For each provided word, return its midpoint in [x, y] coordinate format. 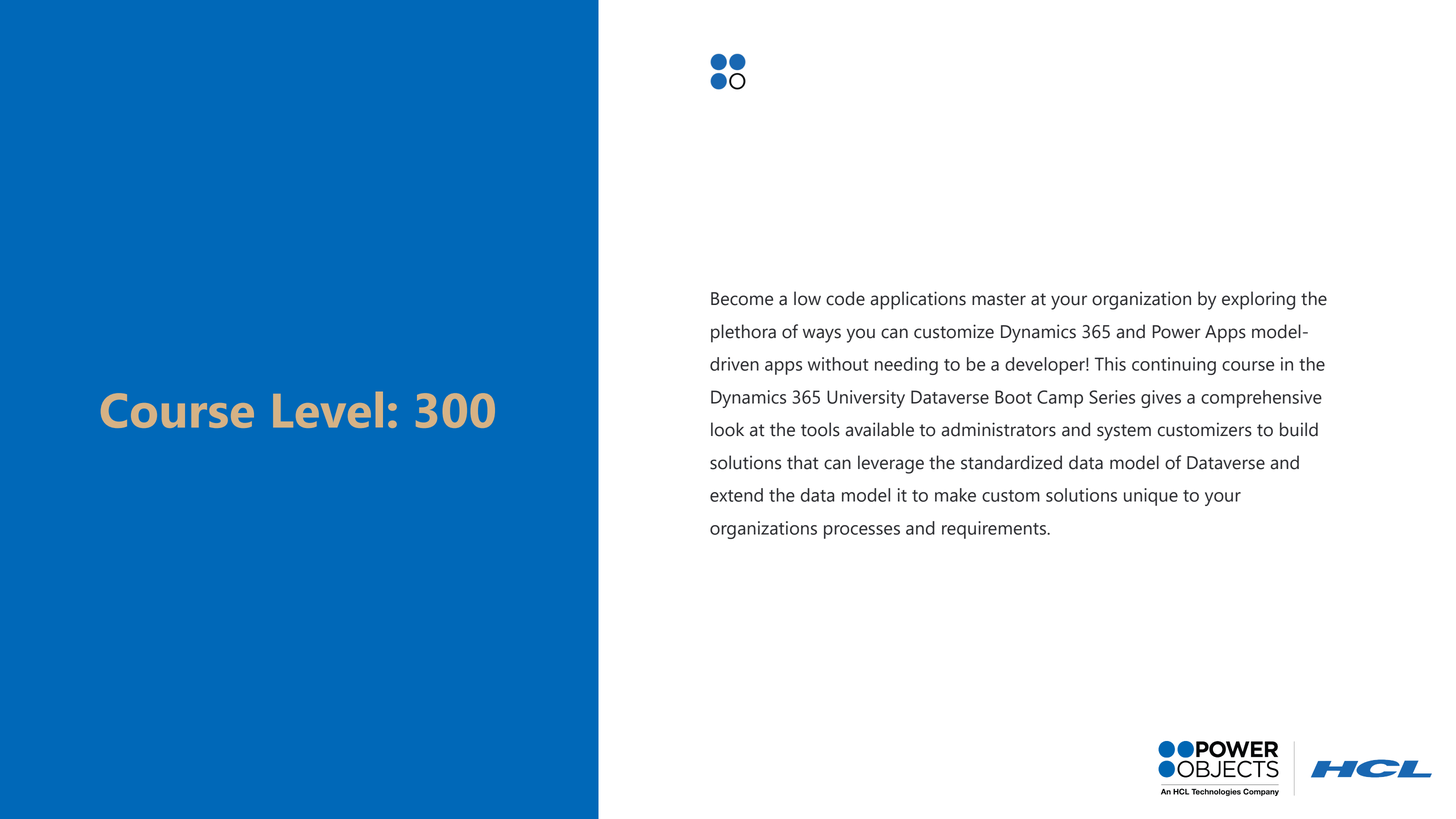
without [838, 364]
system [1124, 432]
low [807, 298]
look [727, 429]
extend [736, 495]
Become [742, 299]
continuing [1174, 366]
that [803, 462]
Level [328, 410]
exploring [1258, 300]
